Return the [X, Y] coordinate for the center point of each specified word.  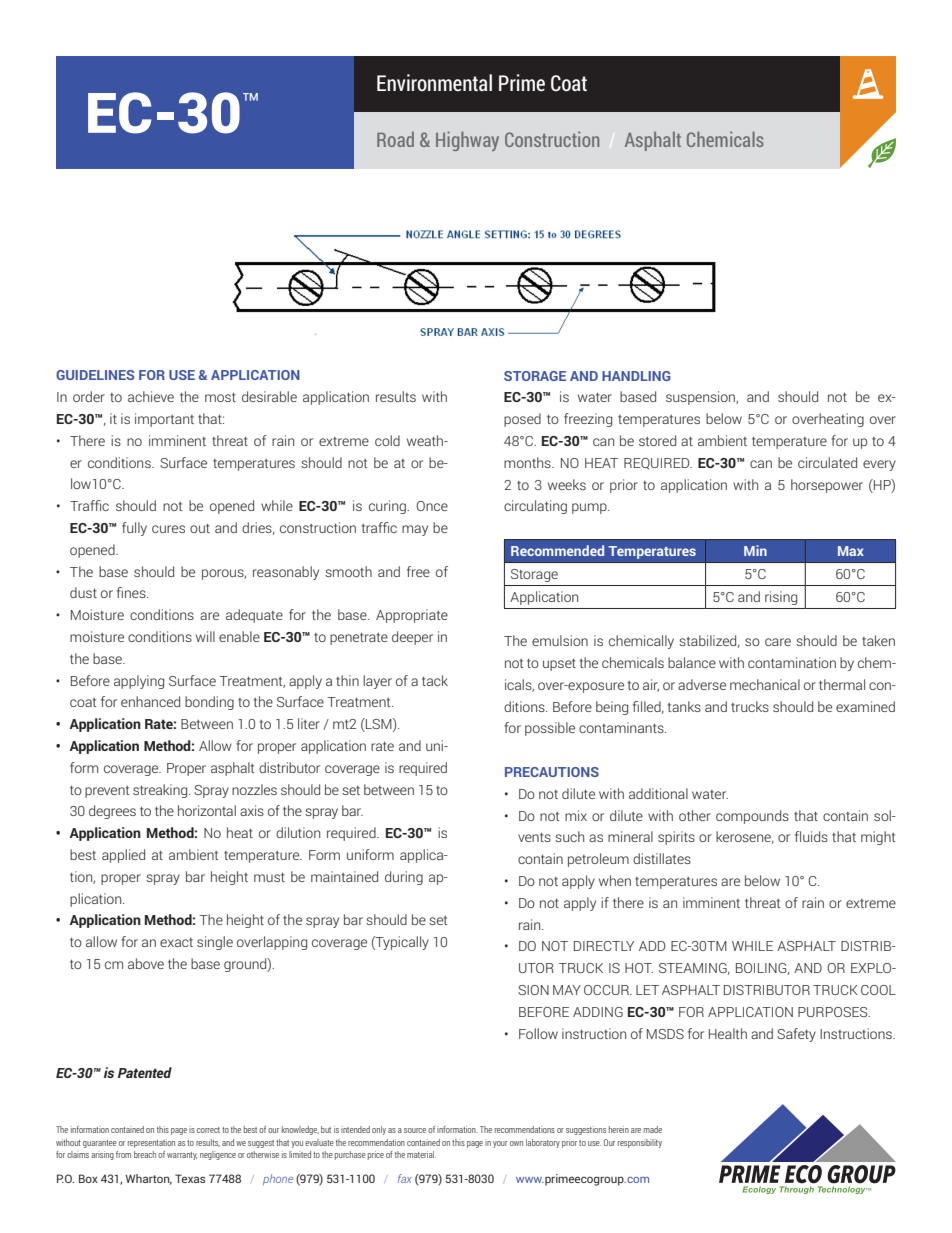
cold [387, 440]
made [653, 1129]
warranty [182, 1156]
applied [123, 856]
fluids [811, 836]
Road [395, 139]
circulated [827, 462]
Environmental [434, 82]
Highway [467, 141]
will [205, 636]
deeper [412, 638]
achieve [151, 396]
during [404, 878]
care [778, 642]
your [500, 1144]
